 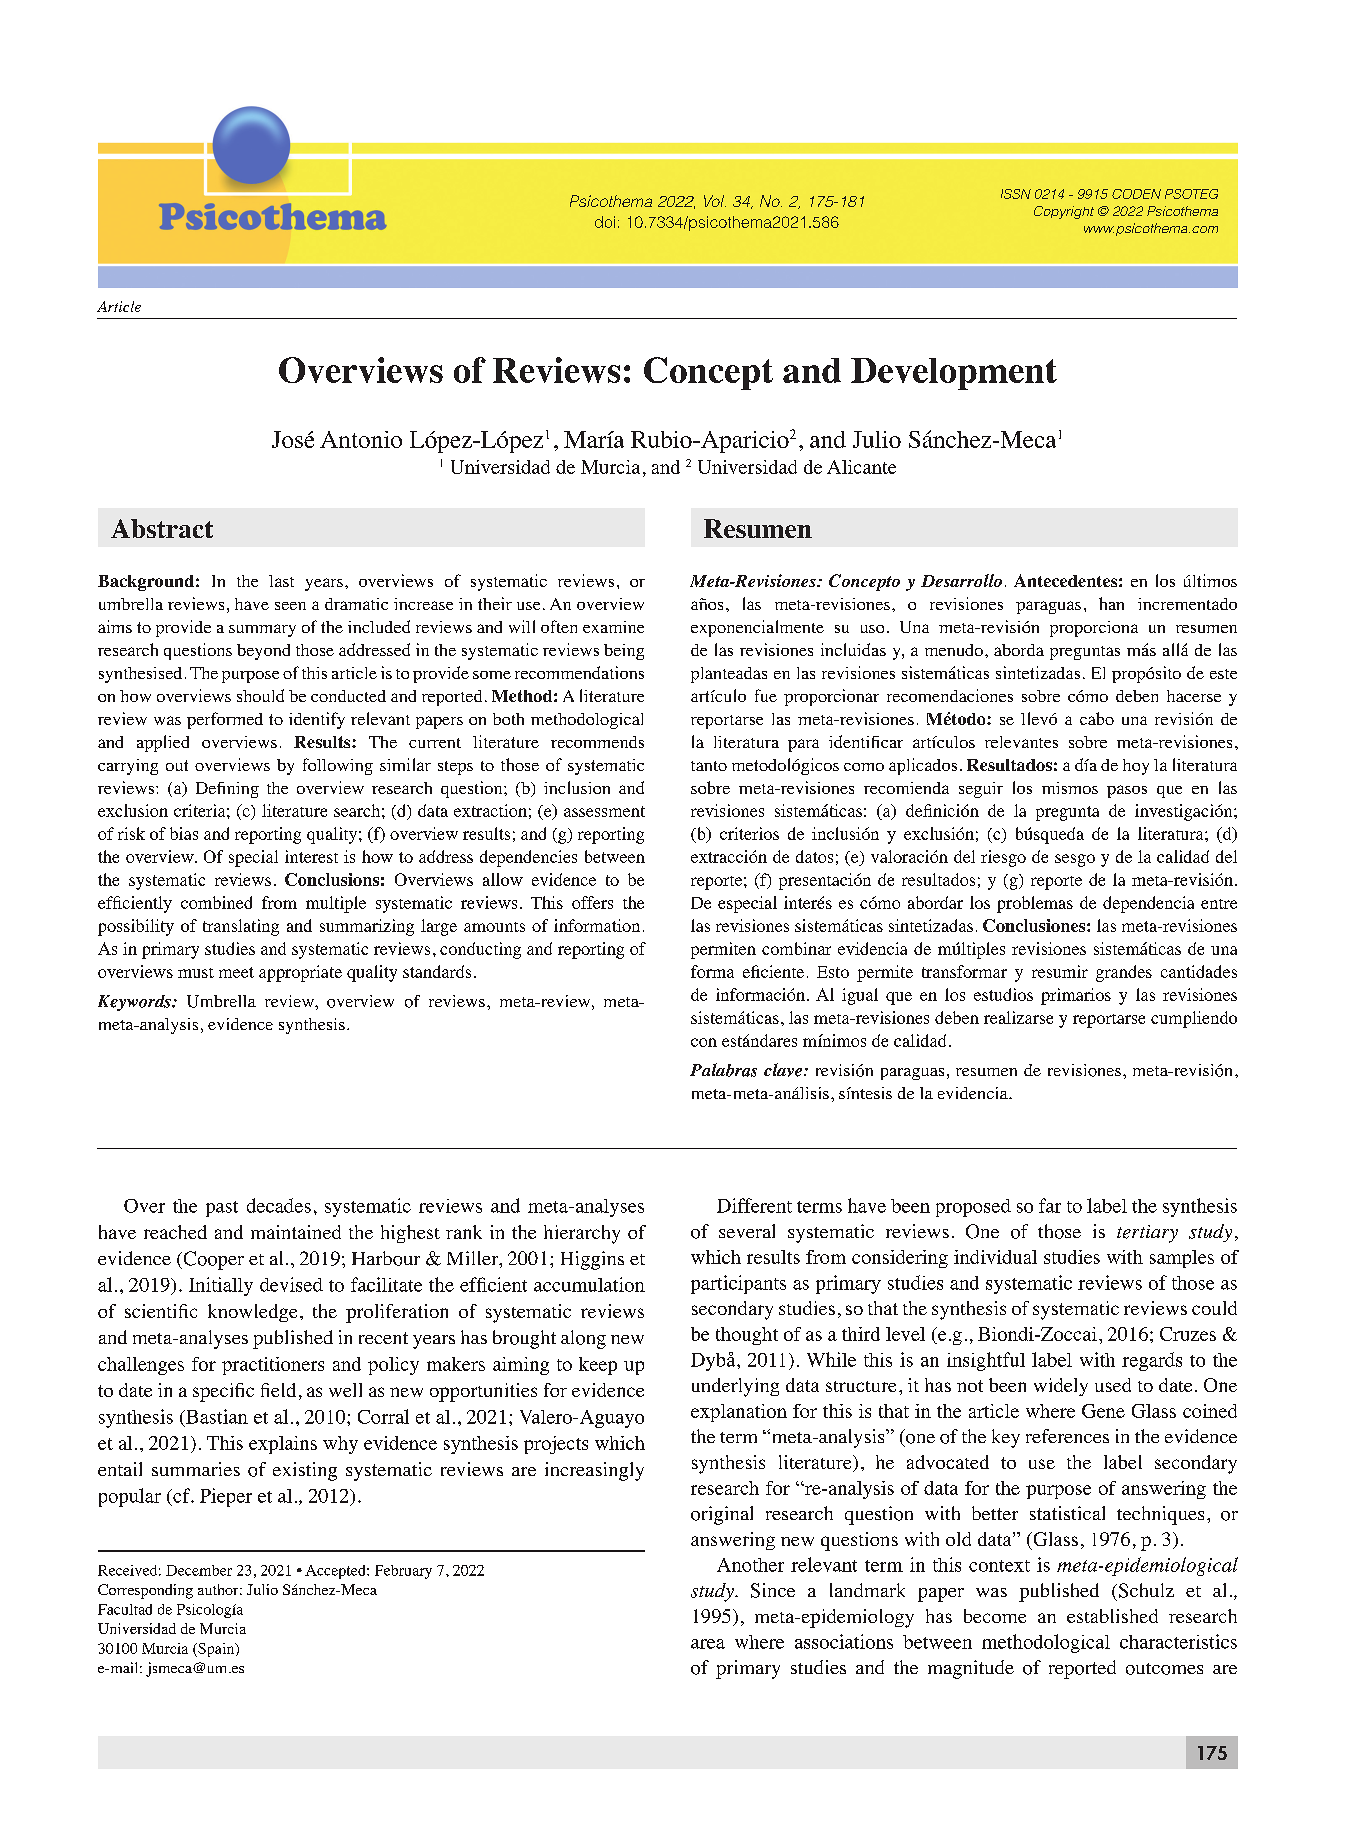 I want to click on doi, so click(x=605, y=222).
